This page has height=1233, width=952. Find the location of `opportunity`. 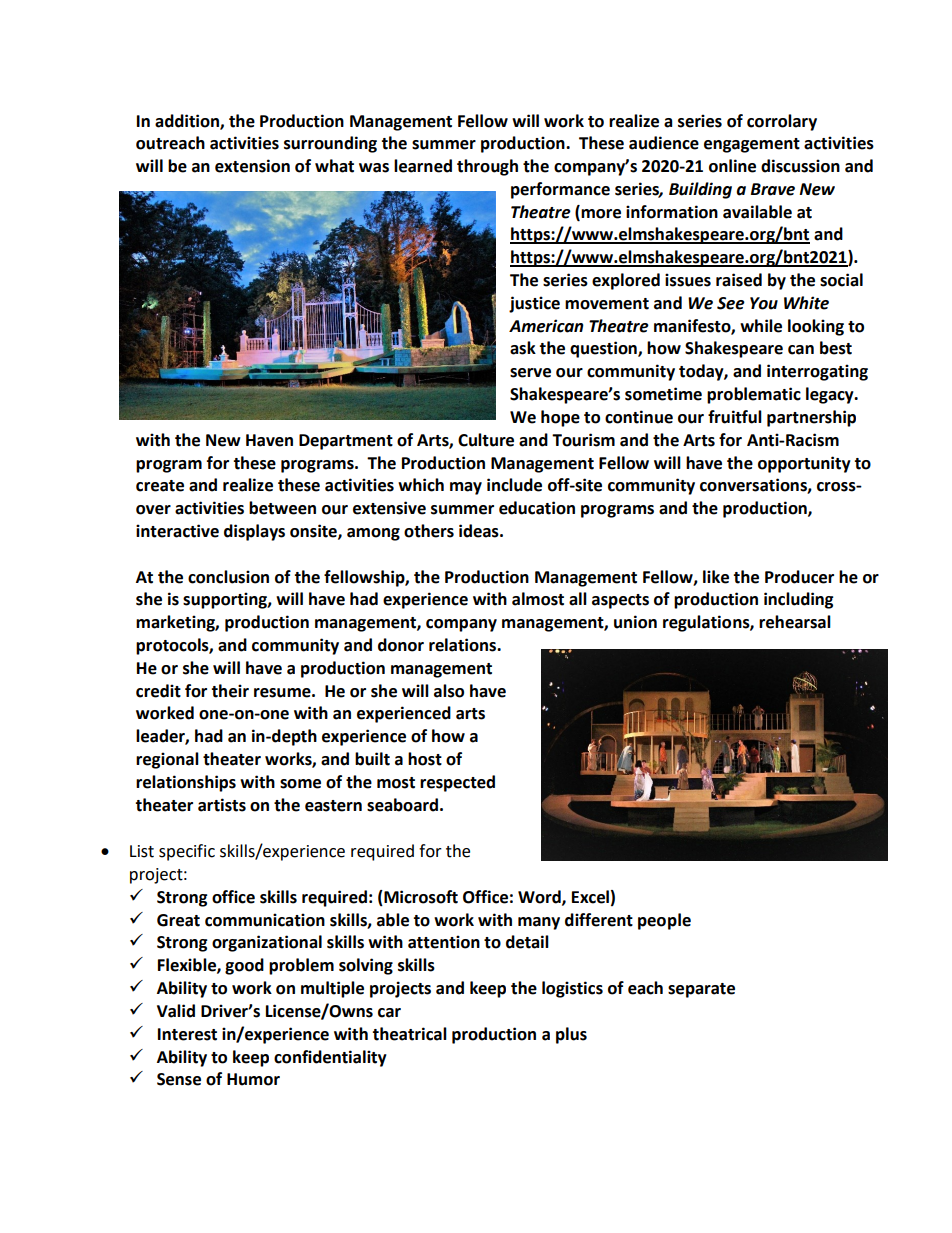

opportunity is located at coordinates (804, 464).
